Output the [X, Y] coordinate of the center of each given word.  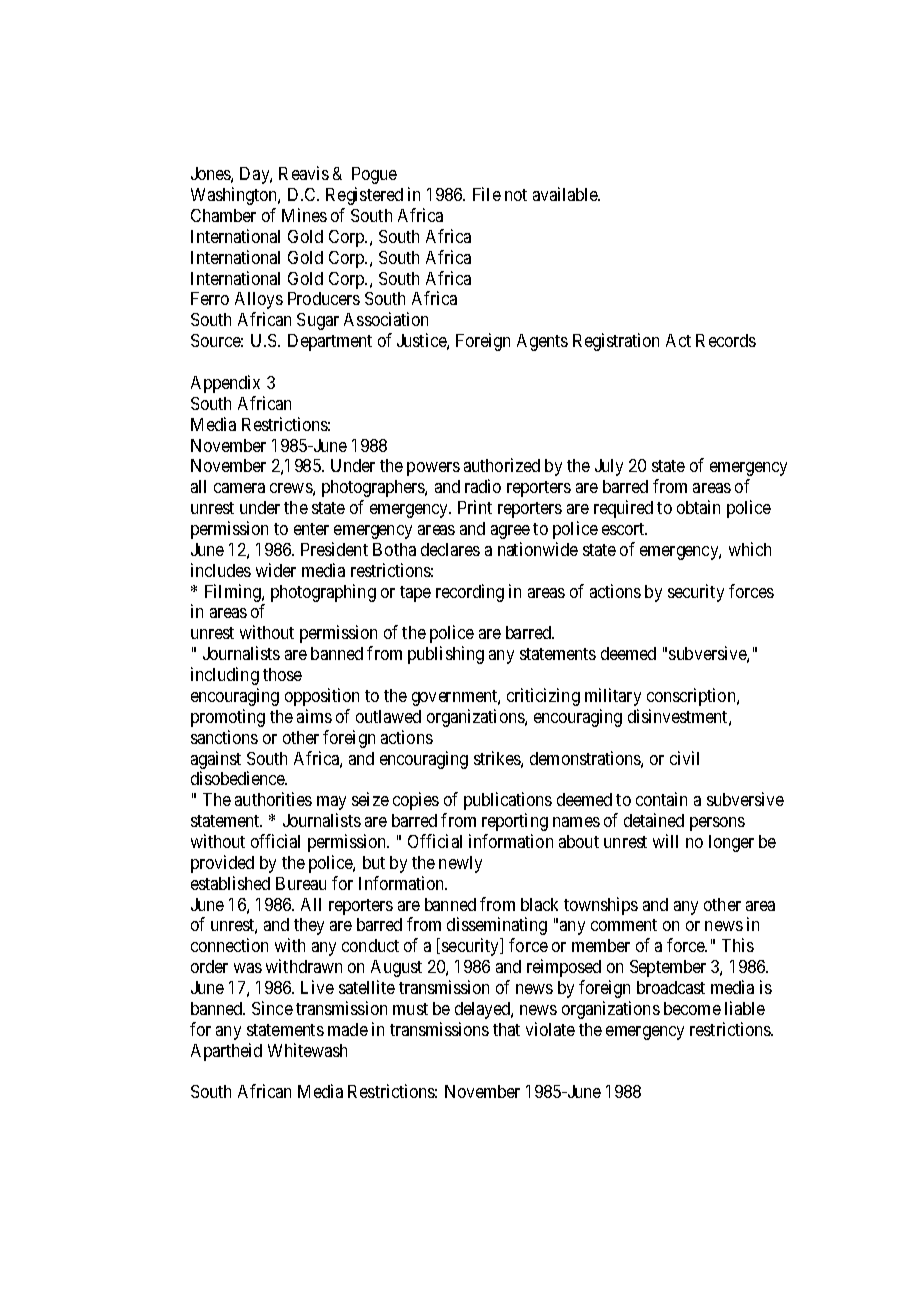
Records [726, 340]
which [750, 549]
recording [470, 593]
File [487, 194]
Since [272, 1008]
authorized [502, 465]
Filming [234, 593]
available [566, 194]
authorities [273, 799]
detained [654, 820]
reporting [515, 822]
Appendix [225, 384]
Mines [304, 215]
